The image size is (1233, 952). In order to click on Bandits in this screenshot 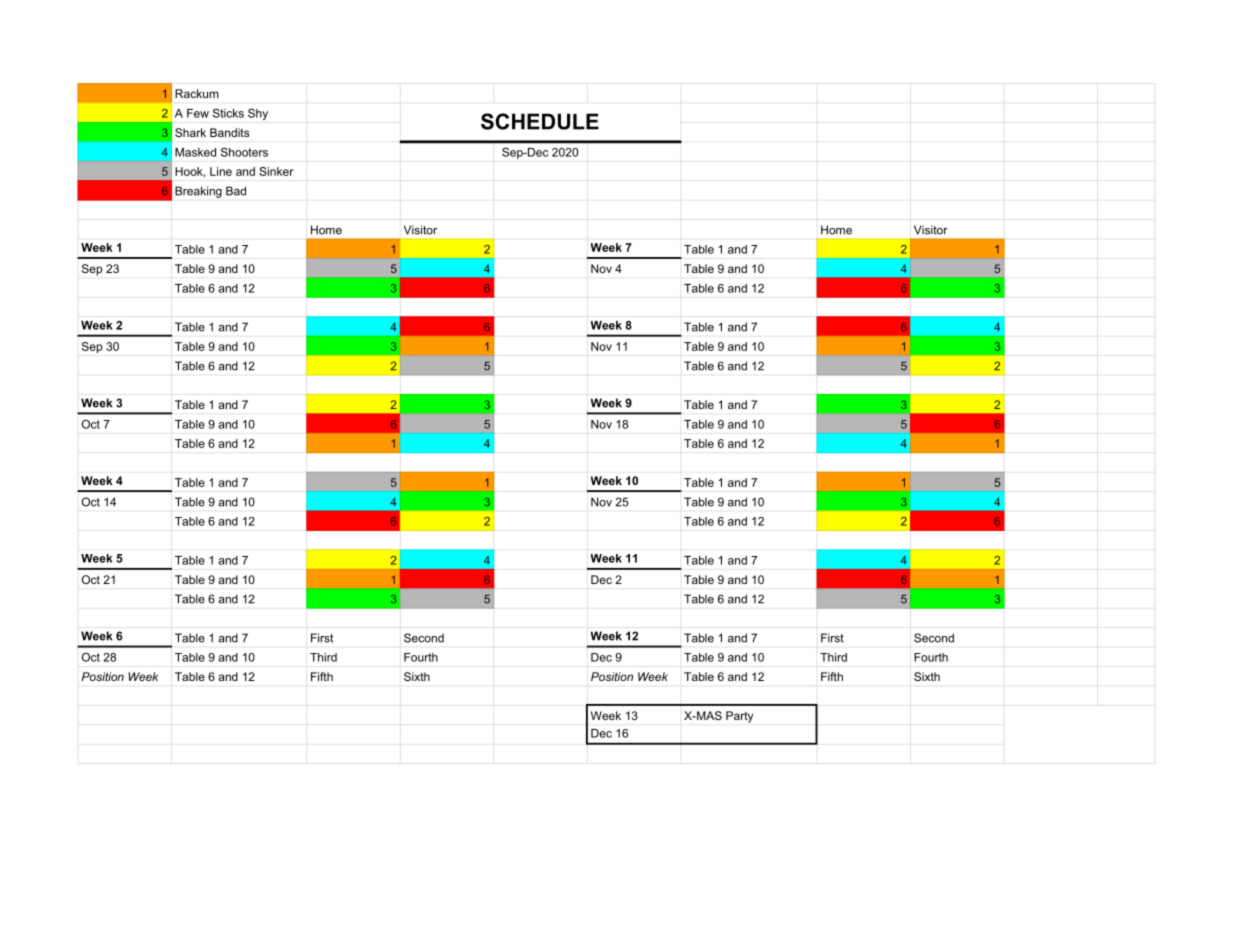, I will do `click(230, 132)`.
